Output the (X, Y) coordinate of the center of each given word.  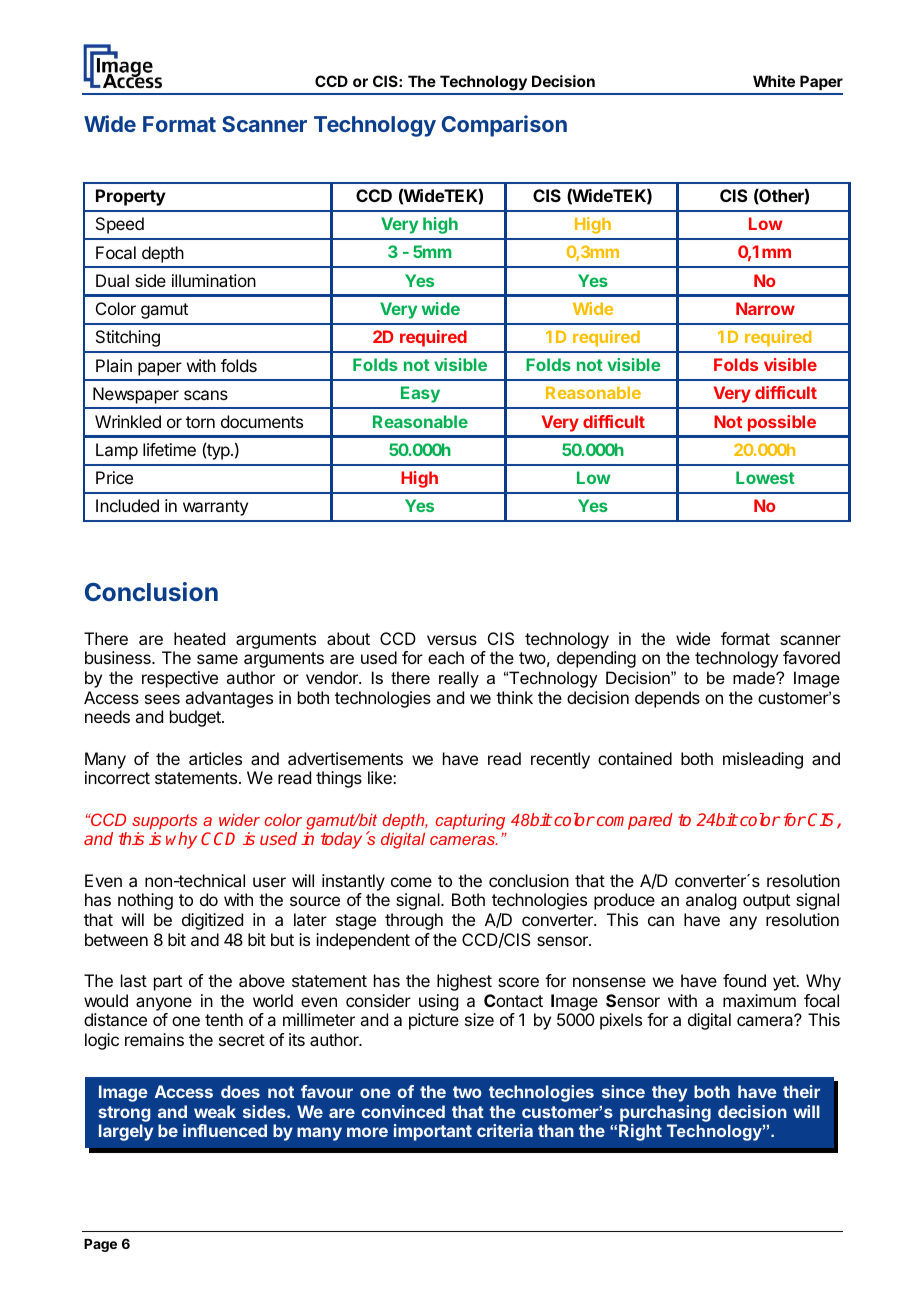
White (774, 81)
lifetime (169, 449)
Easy (420, 394)
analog (711, 901)
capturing (470, 822)
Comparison (504, 126)
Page (100, 1245)
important (433, 1132)
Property (131, 197)
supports (164, 822)
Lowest (765, 477)
